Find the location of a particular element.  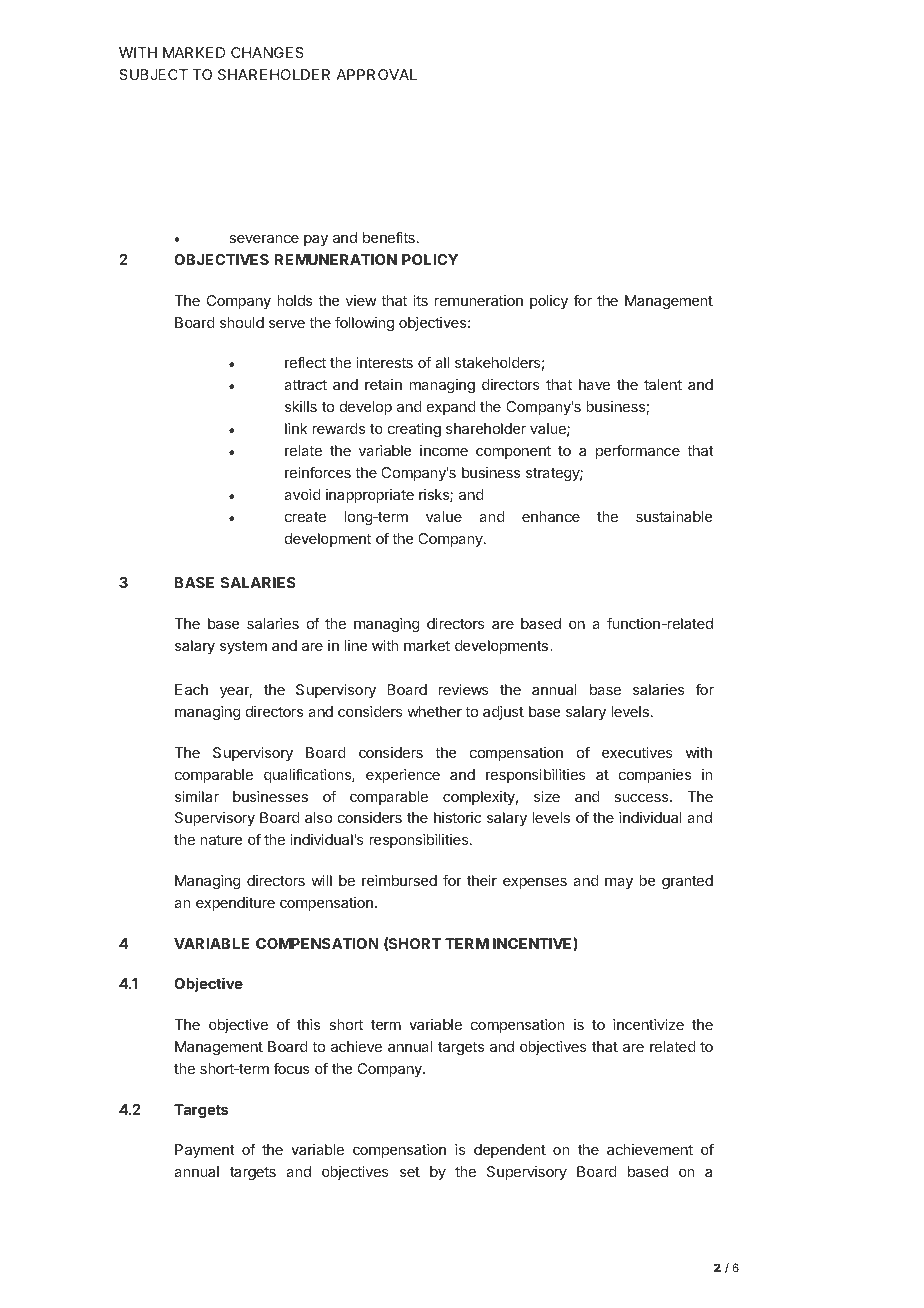

Payment is located at coordinates (205, 1151).
